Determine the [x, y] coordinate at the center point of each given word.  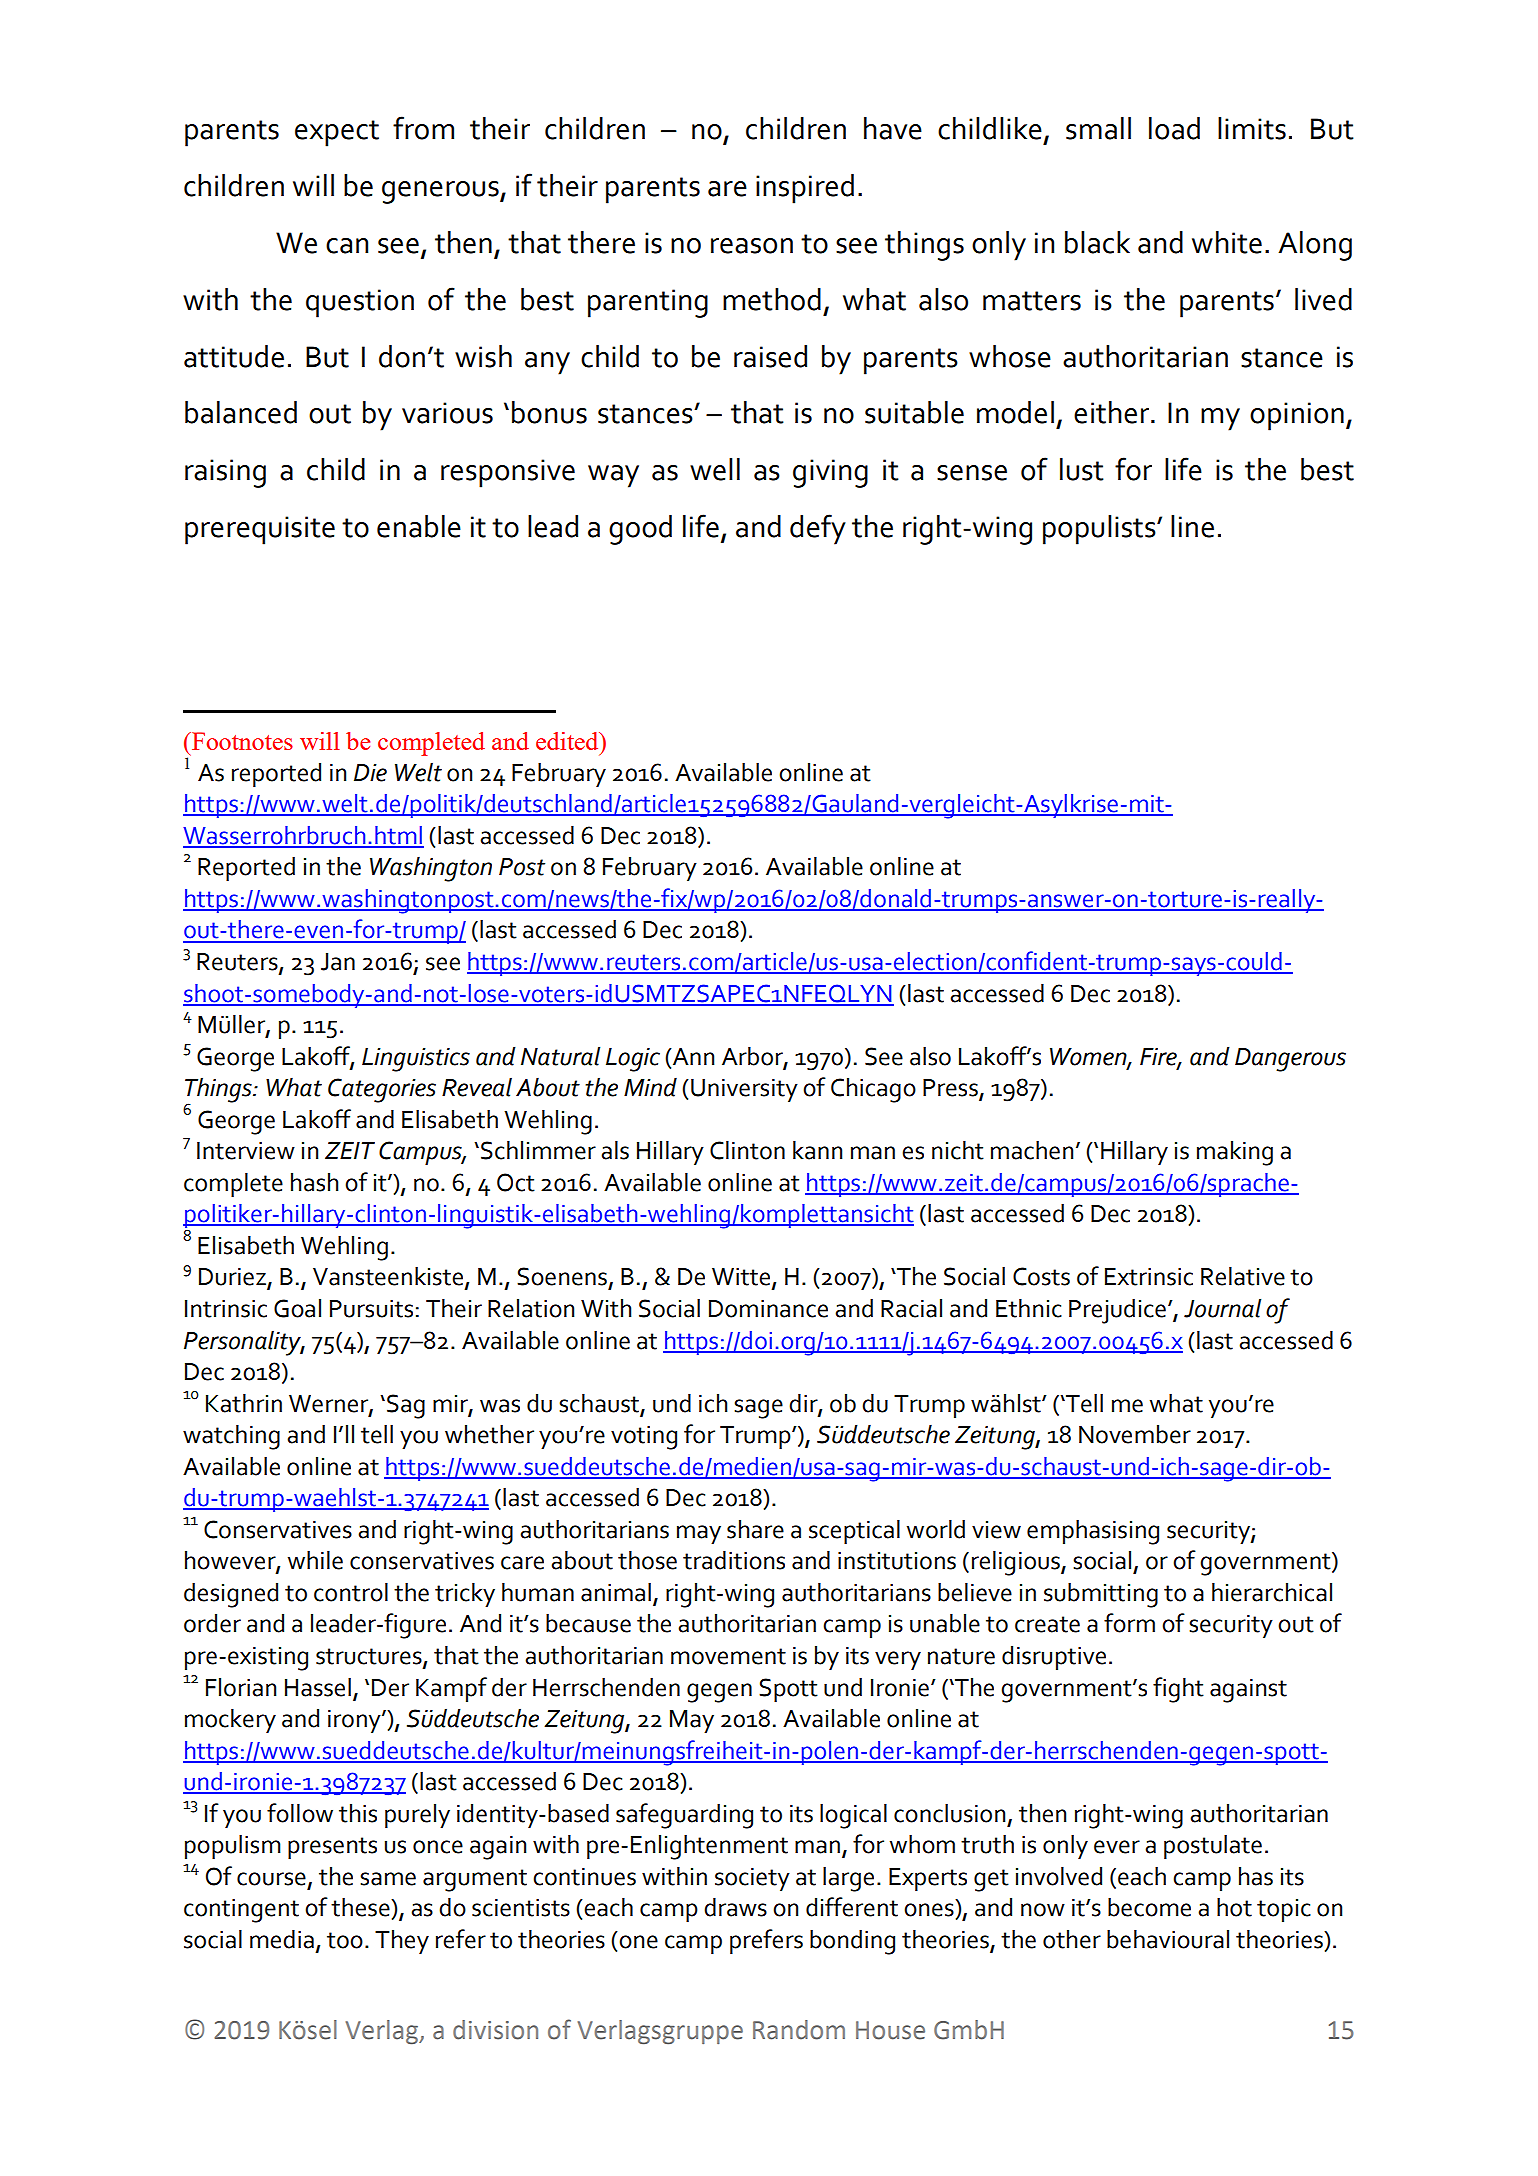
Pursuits [371, 1309]
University [744, 1090]
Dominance [768, 1309]
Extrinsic [1149, 1277]
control [351, 1592]
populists [1100, 530]
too [345, 1940]
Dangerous [1290, 1060]
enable [419, 526]
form [1129, 1623]
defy [818, 529]
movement [728, 1656]
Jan [338, 962]
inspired [805, 189]
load [1174, 128]
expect [337, 133]
